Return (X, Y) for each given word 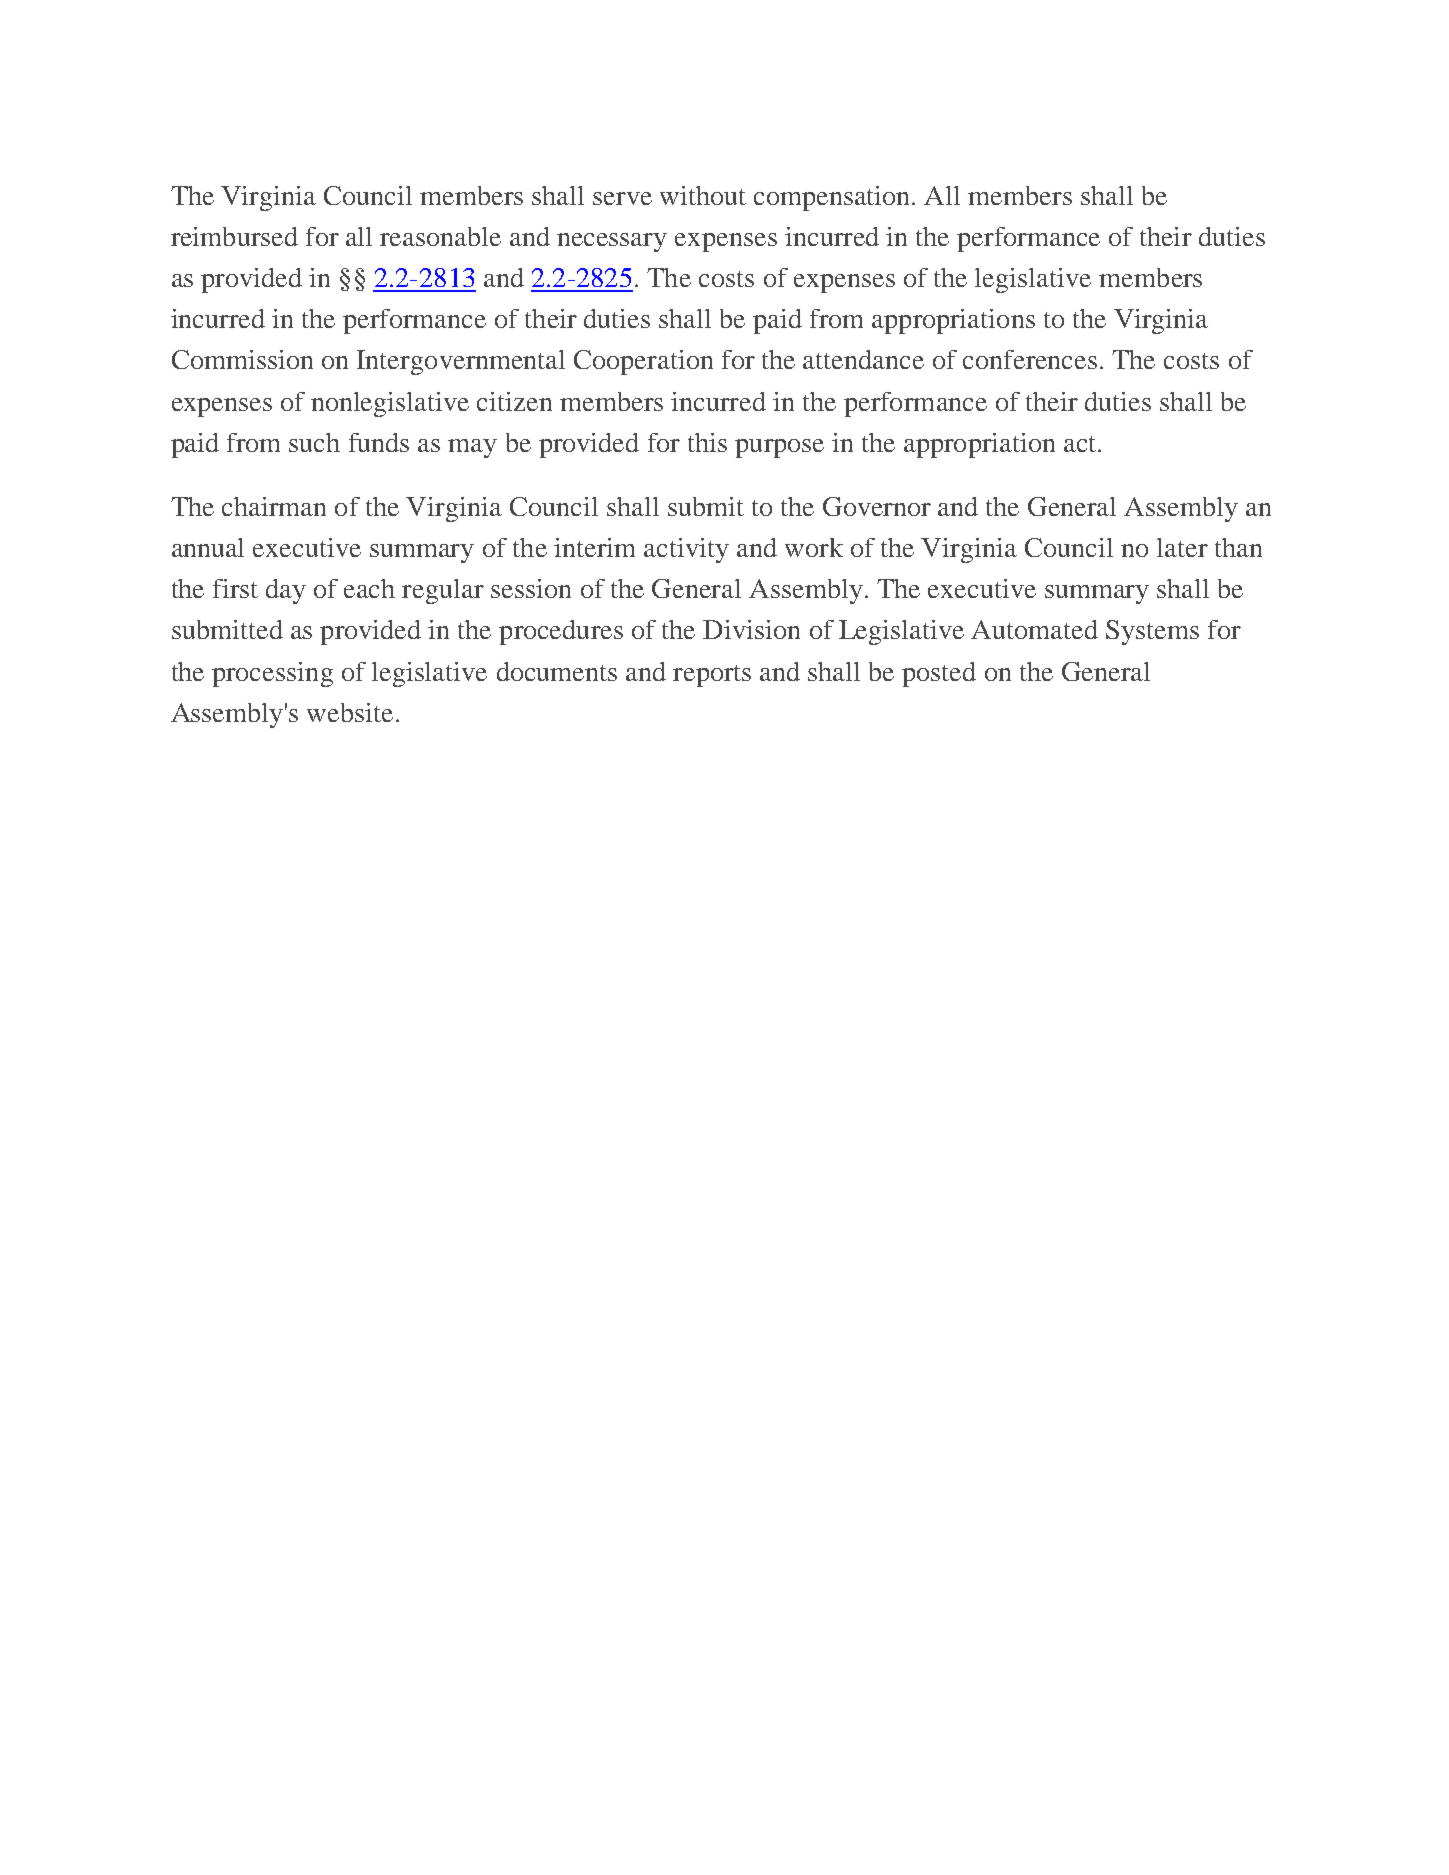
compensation (833, 198)
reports (712, 676)
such (314, 442)
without (703, 195)
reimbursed (234, 236)
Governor (877, 506)
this (707, 442)
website (350, 712)
